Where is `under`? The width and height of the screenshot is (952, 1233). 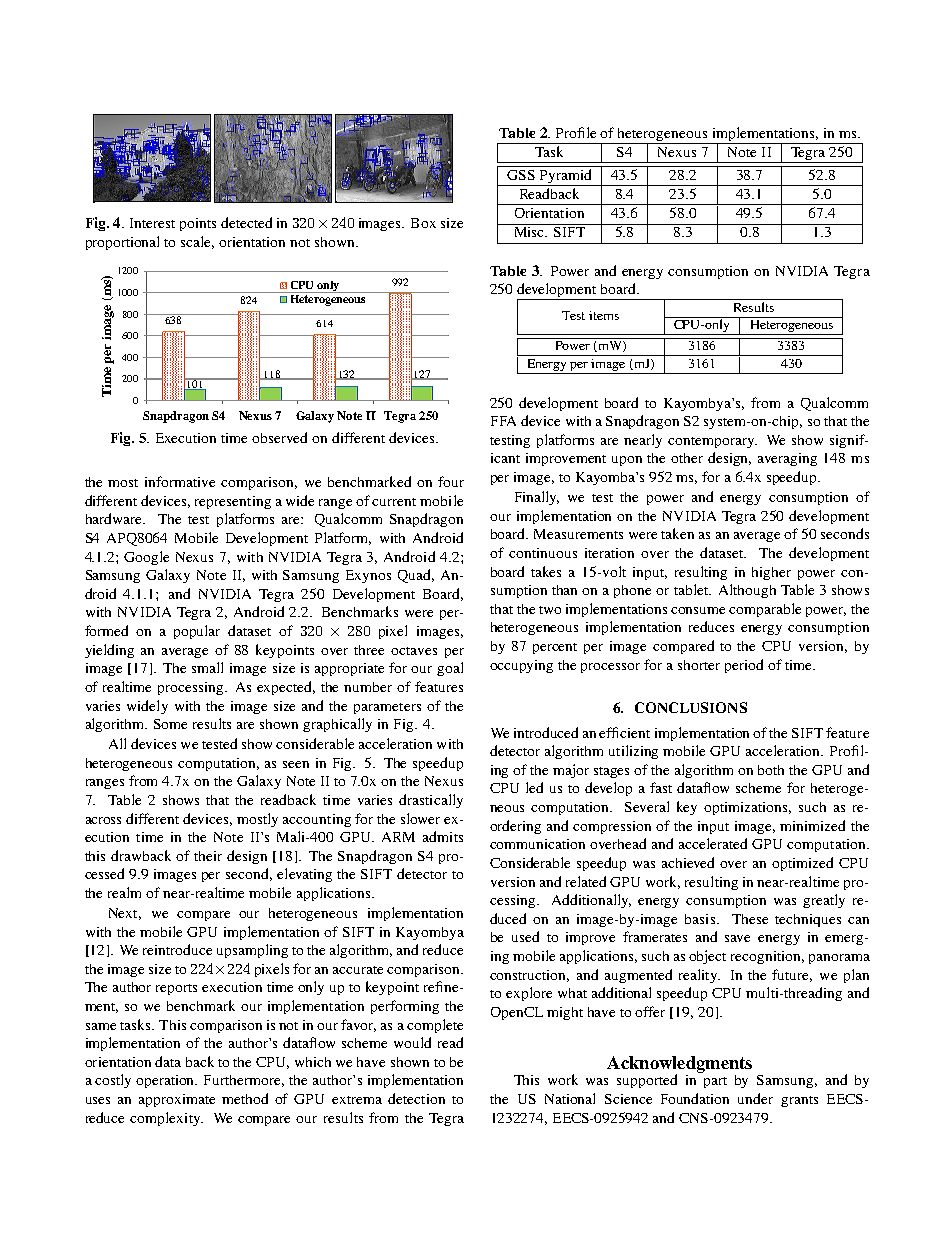 under is located at coordinates (755, 1098).
